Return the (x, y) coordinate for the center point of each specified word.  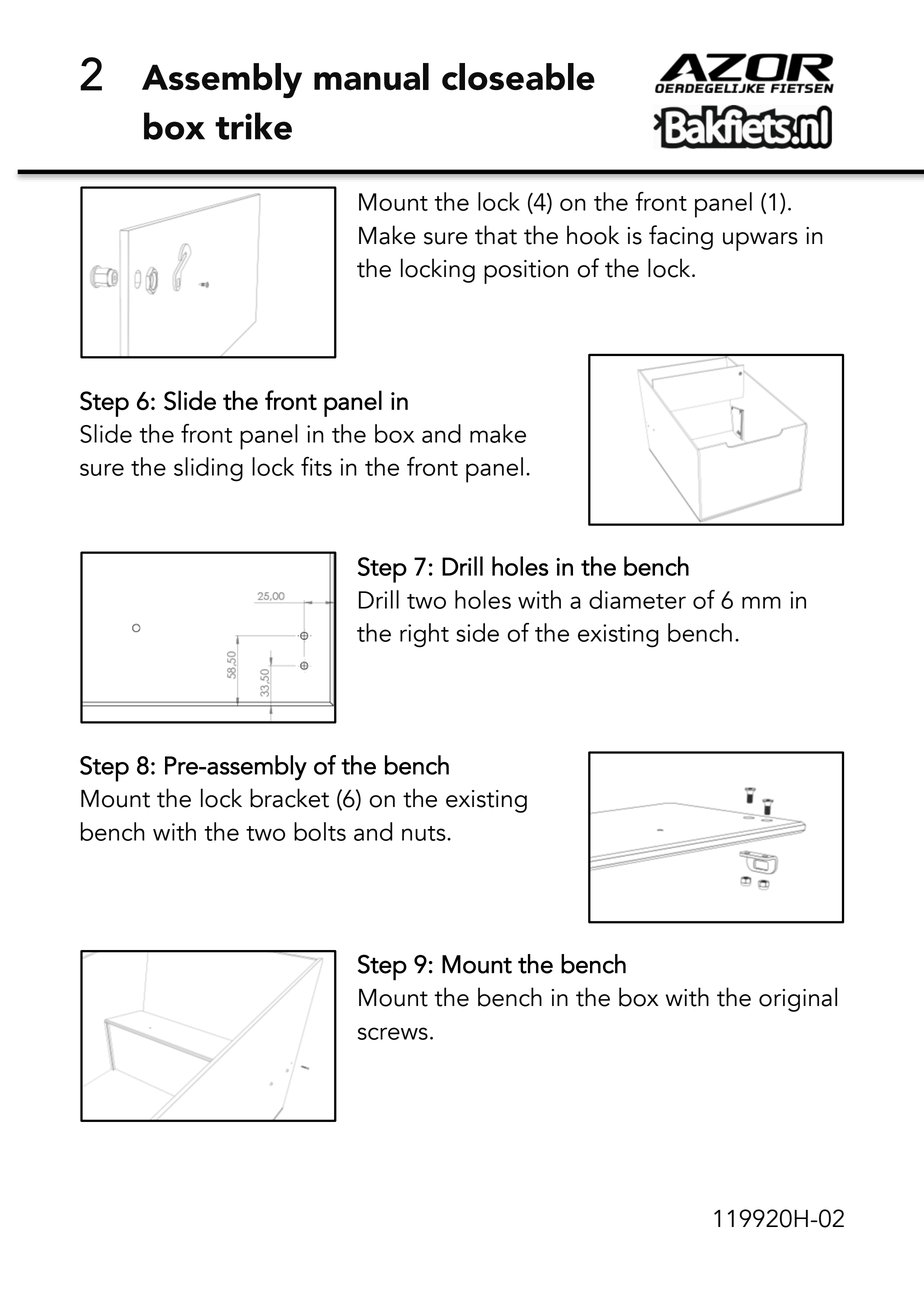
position (526, 272)
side (477, 632)
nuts (425, 833)
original (798, 999)
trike (253, 126)
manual (371, 76)
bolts (320, 831)
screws (393, 1033)
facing (681, 237)
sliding (208, 469)
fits (316, 466)
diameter (637, 599)
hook (593, 235)
